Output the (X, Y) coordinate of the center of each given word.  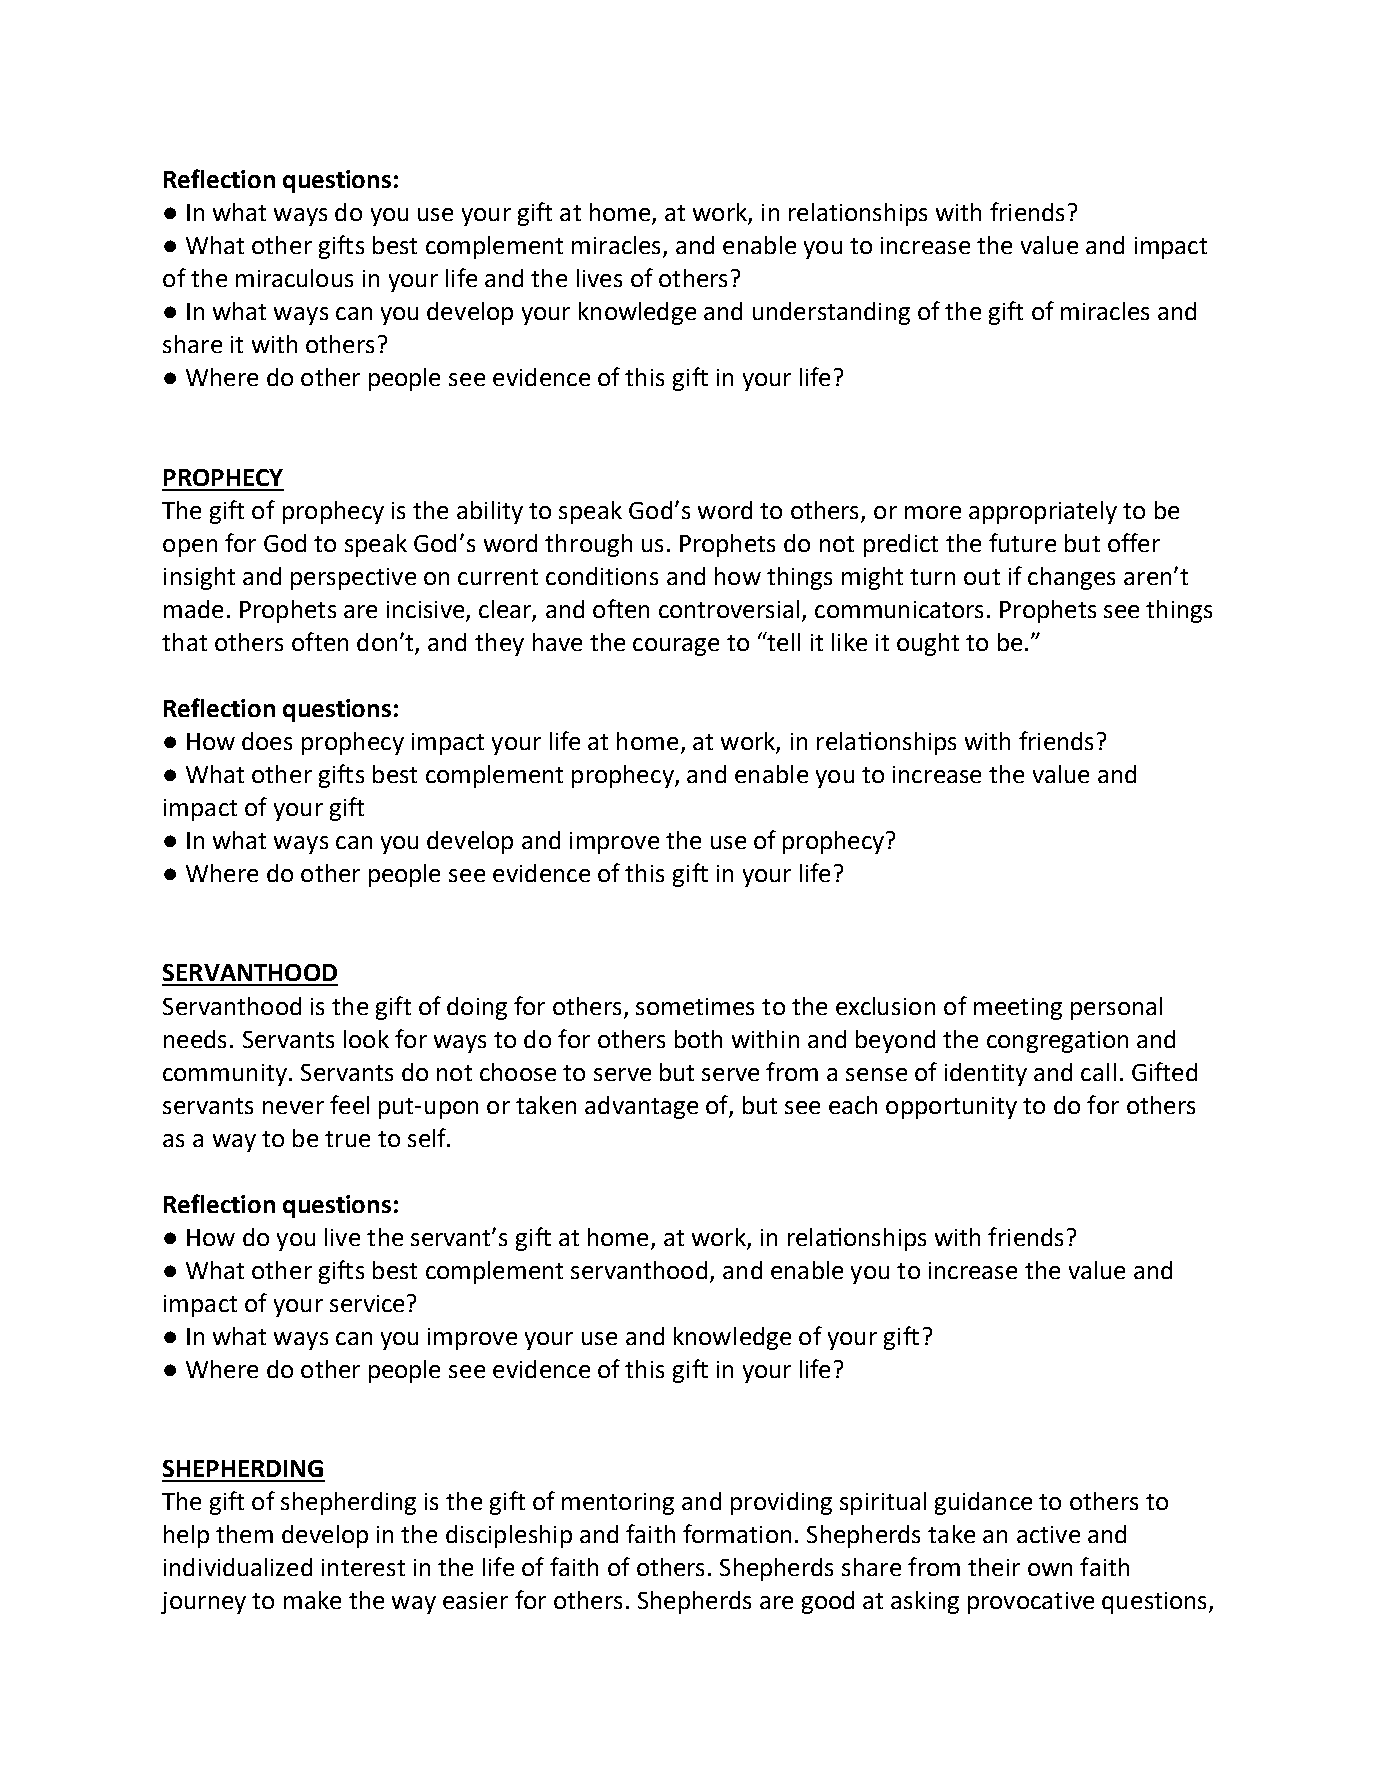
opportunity (951, 1108)
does (267, 741)
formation (737, 1533)
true (347, 1139)
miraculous (294, 278)
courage (676, 647)
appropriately (1043, 512)
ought (928, 644)
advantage (641, 1107)
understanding (831, 313)
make (312, 1600)
